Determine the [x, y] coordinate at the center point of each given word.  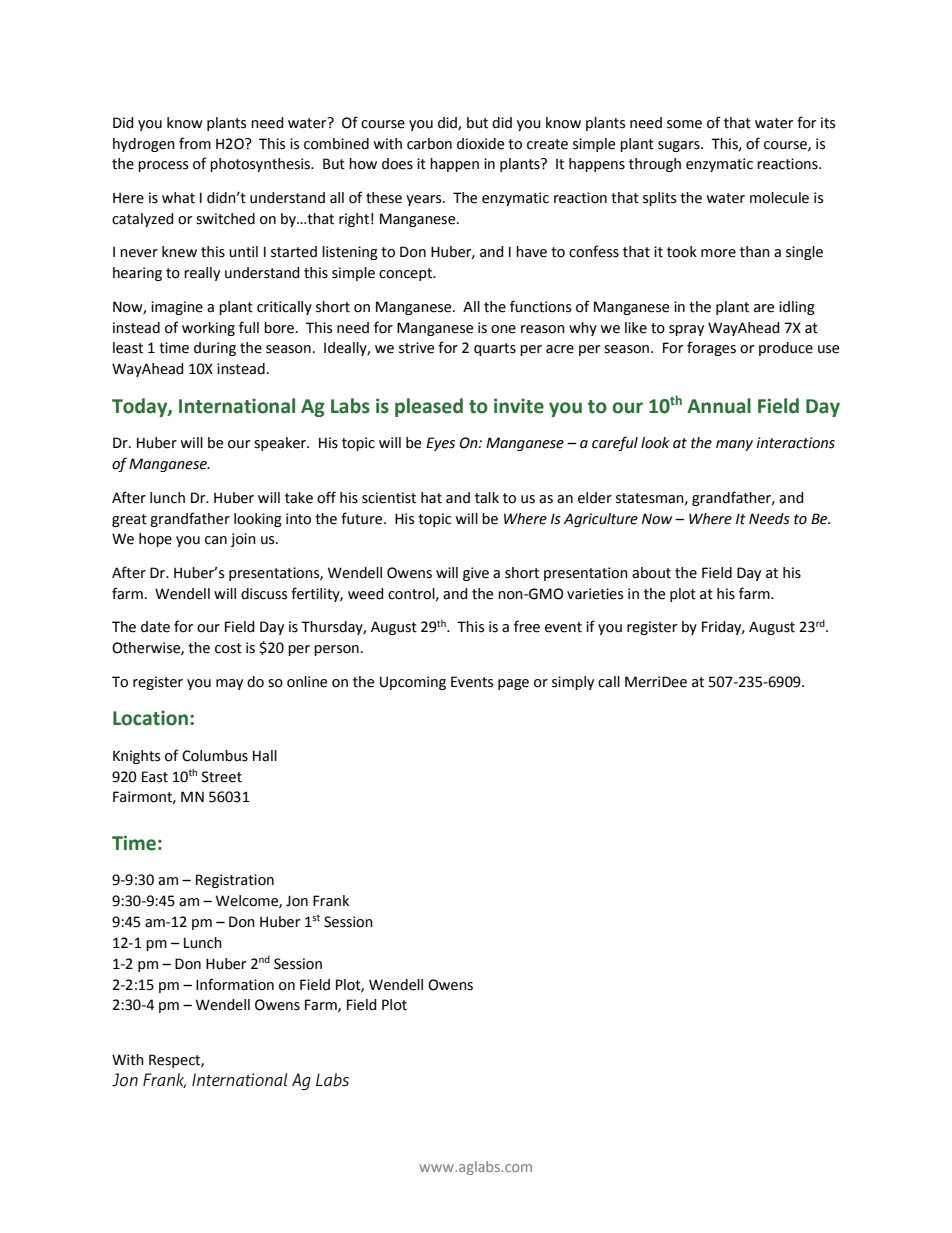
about [651, 573]
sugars [680, 146]
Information [235, 984]
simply [573, 683]
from [195, 143]
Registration [235, 881]
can [216, 540]
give [476, 574]
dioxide [480, 144]
